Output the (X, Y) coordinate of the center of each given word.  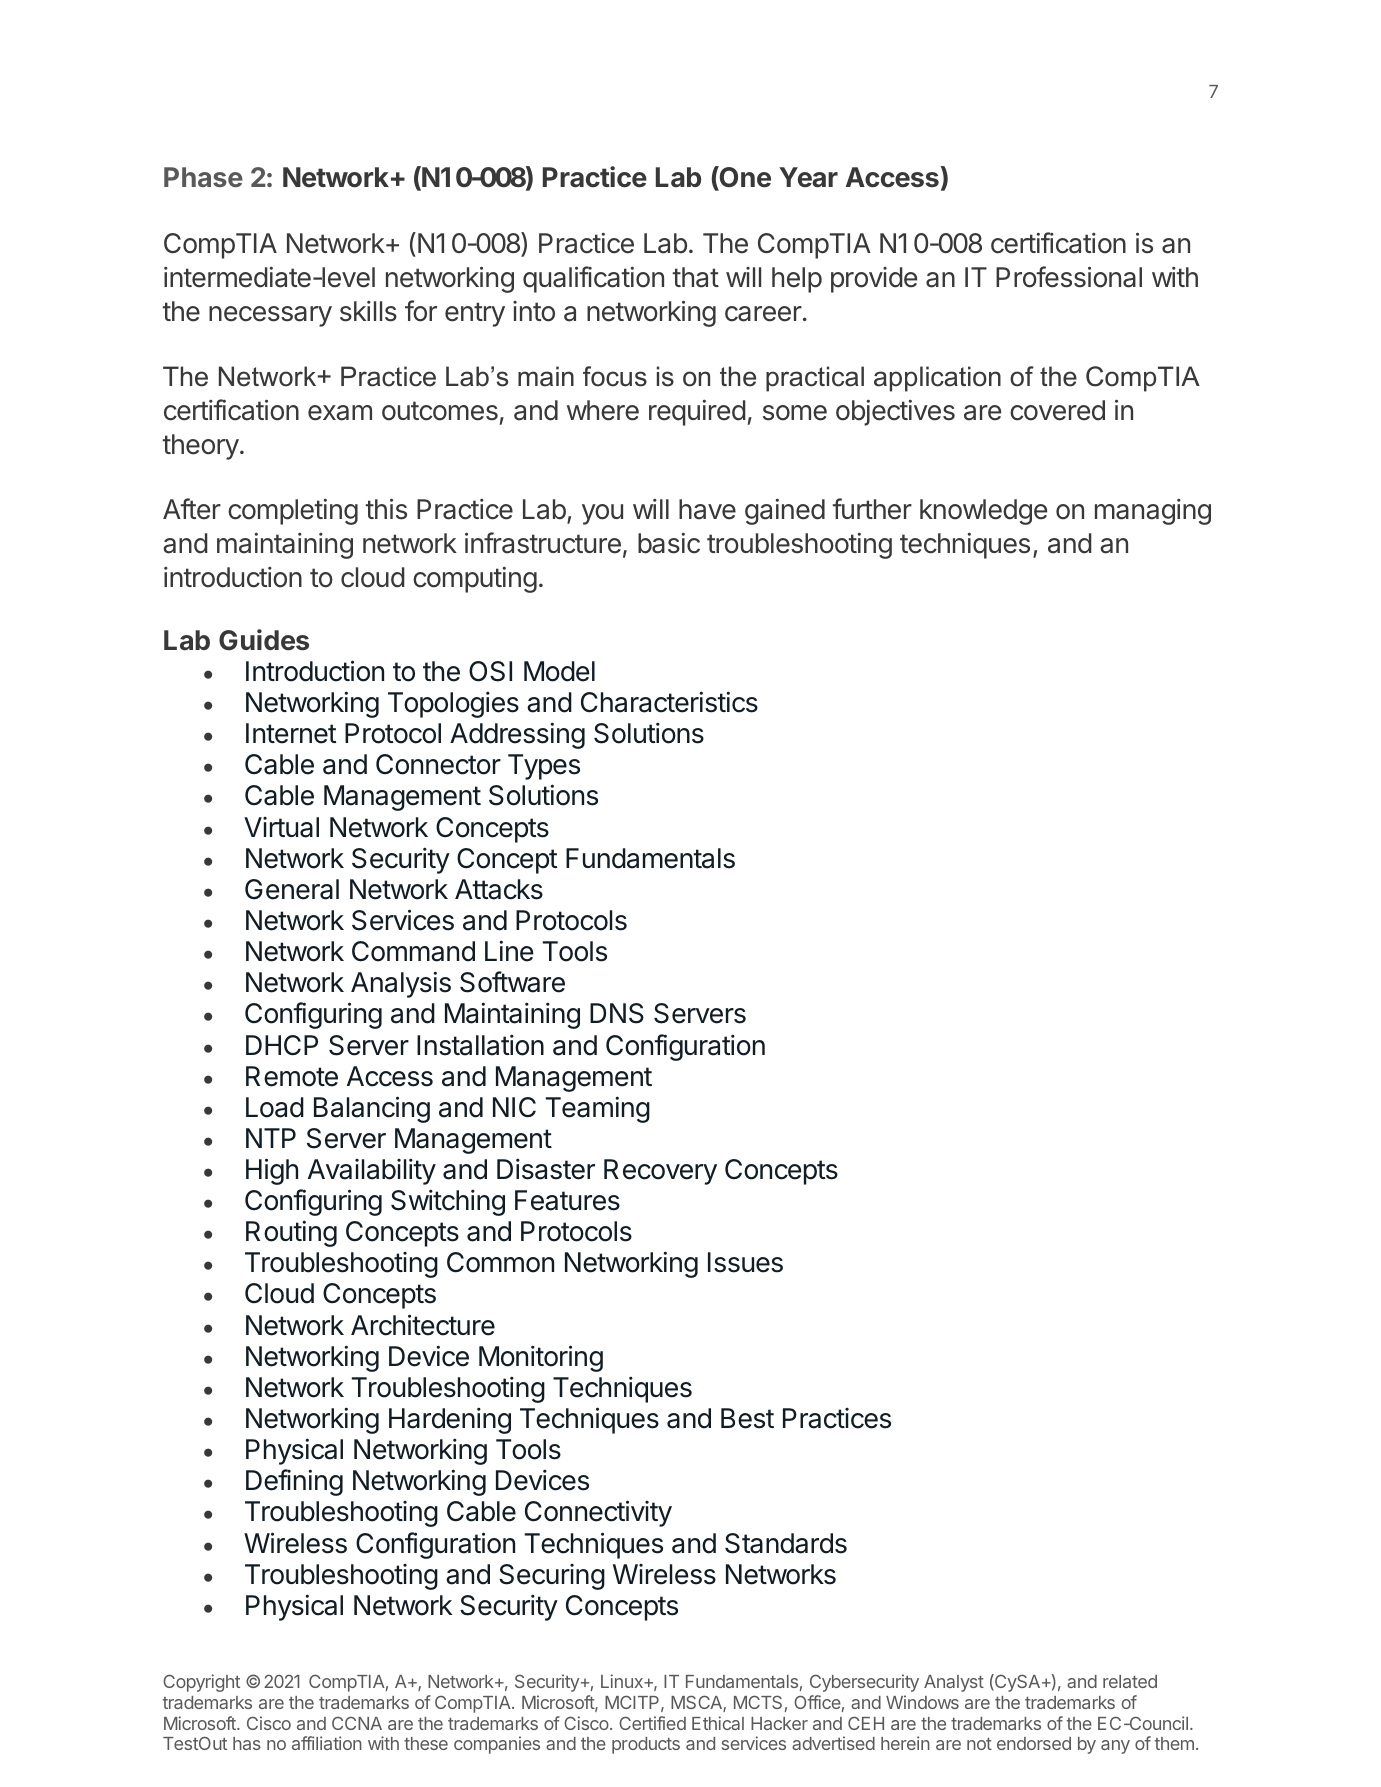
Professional (1069, 277)
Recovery (660, 1172)
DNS (617, 1013)
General (292, 889)
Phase (203, 177)
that (696, 277)
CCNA (357, 1723)
